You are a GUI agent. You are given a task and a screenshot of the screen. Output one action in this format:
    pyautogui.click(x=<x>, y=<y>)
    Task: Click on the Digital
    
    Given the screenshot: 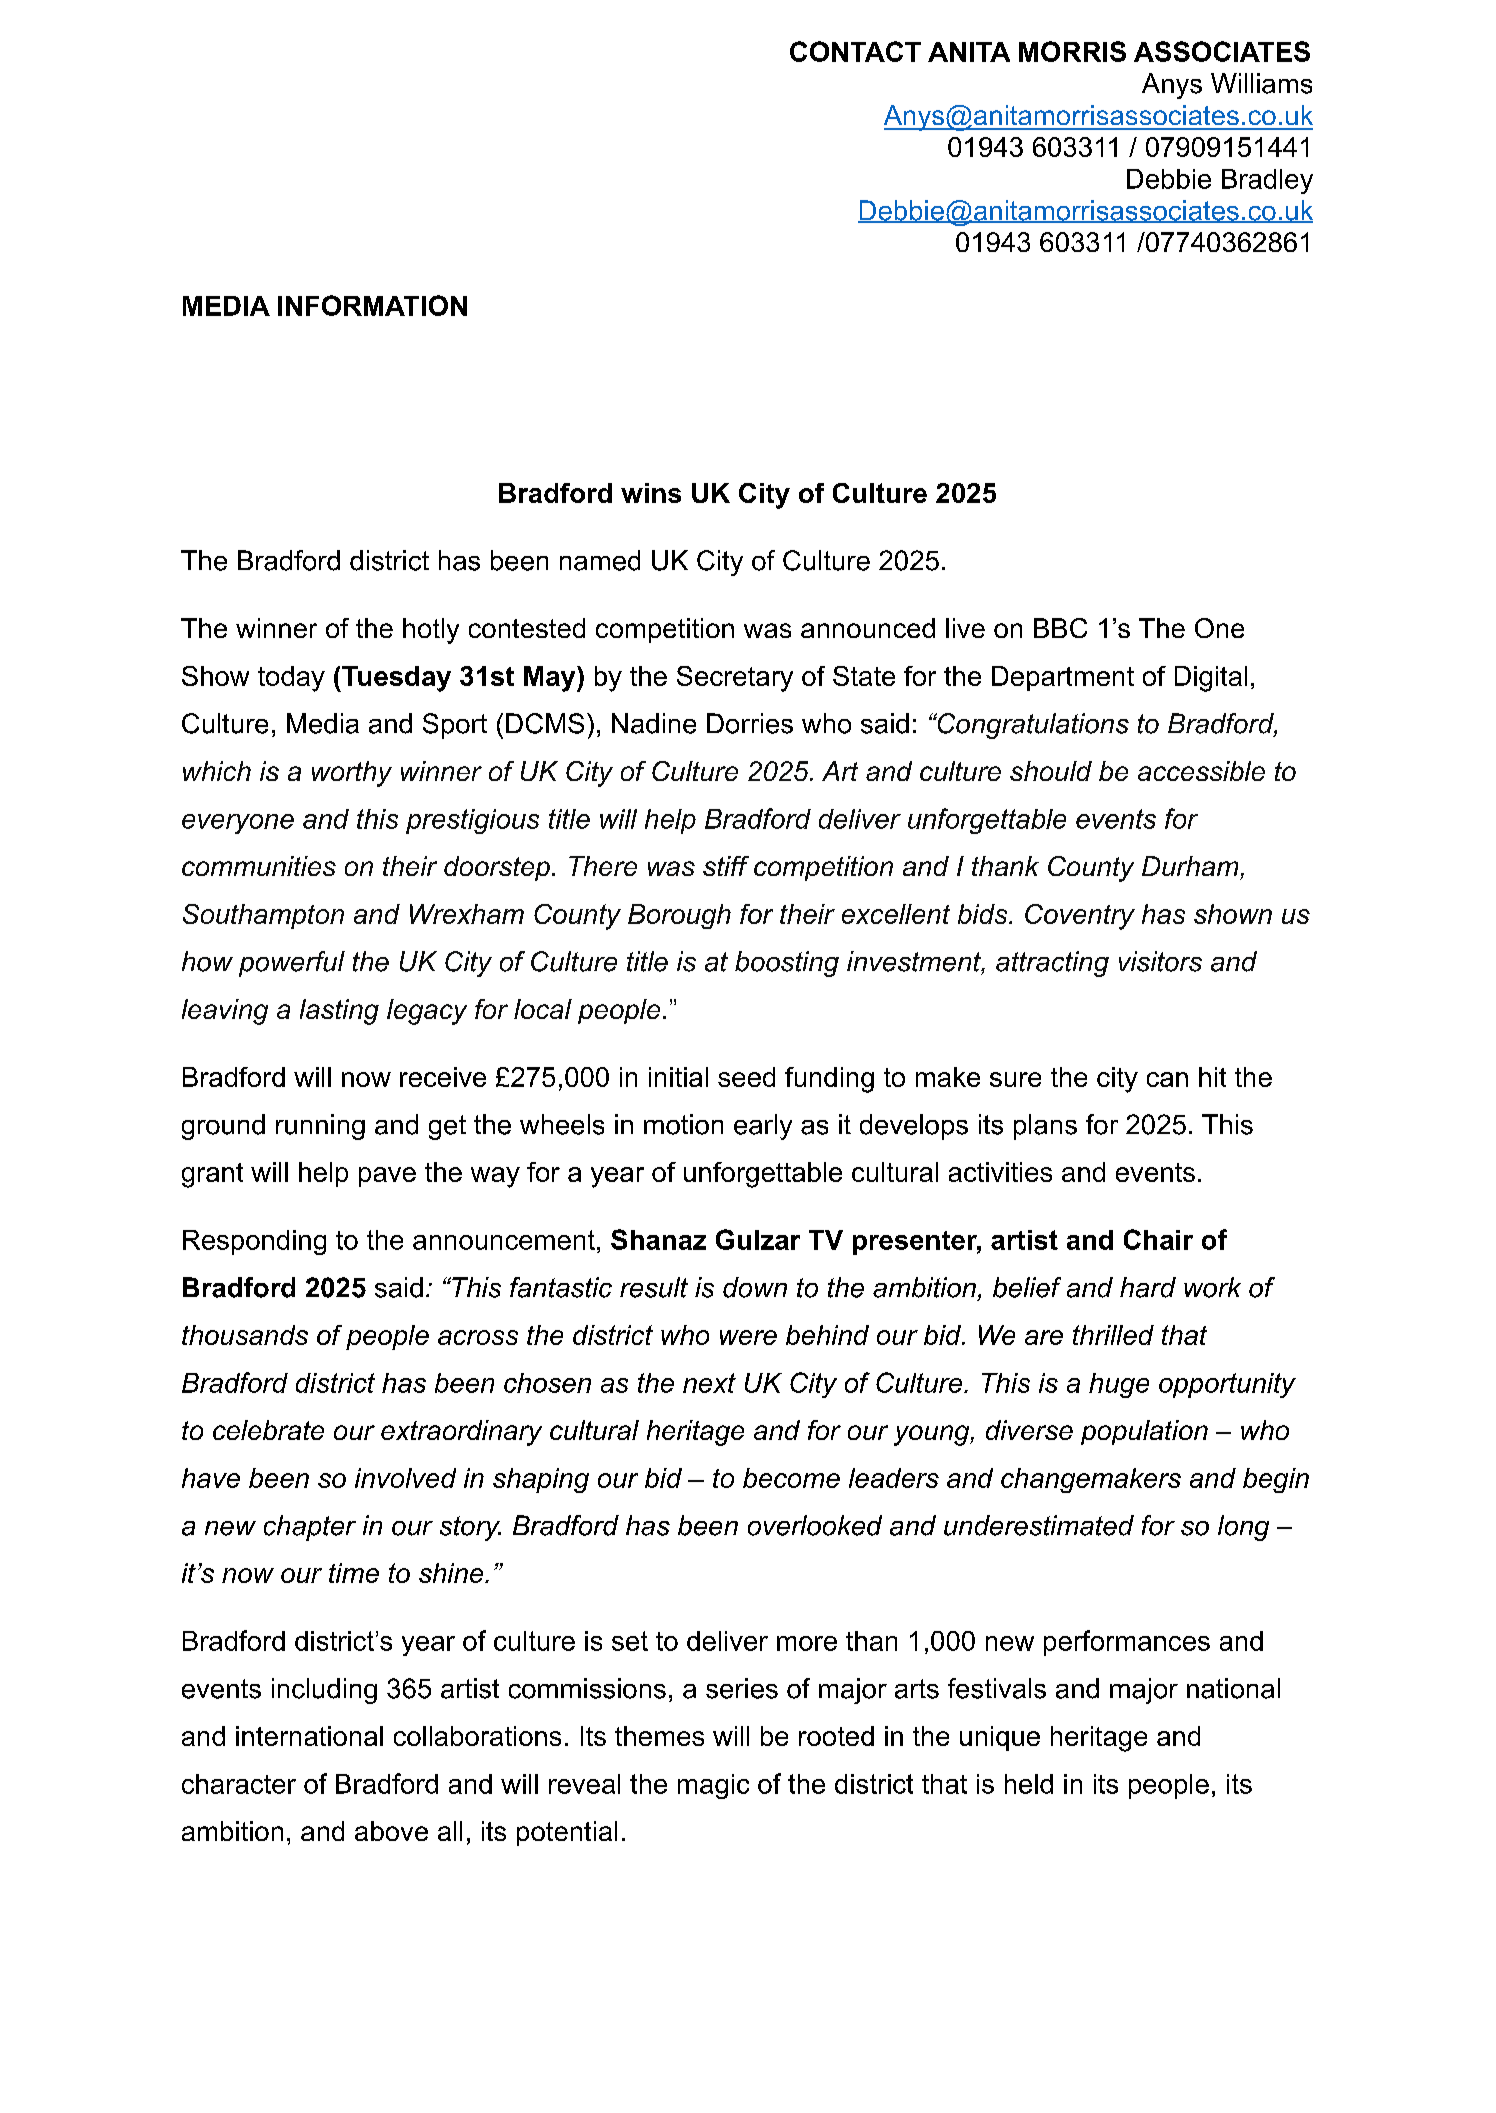 What is the action you would take?
    pyautogui.click(x=1211, y=679)
